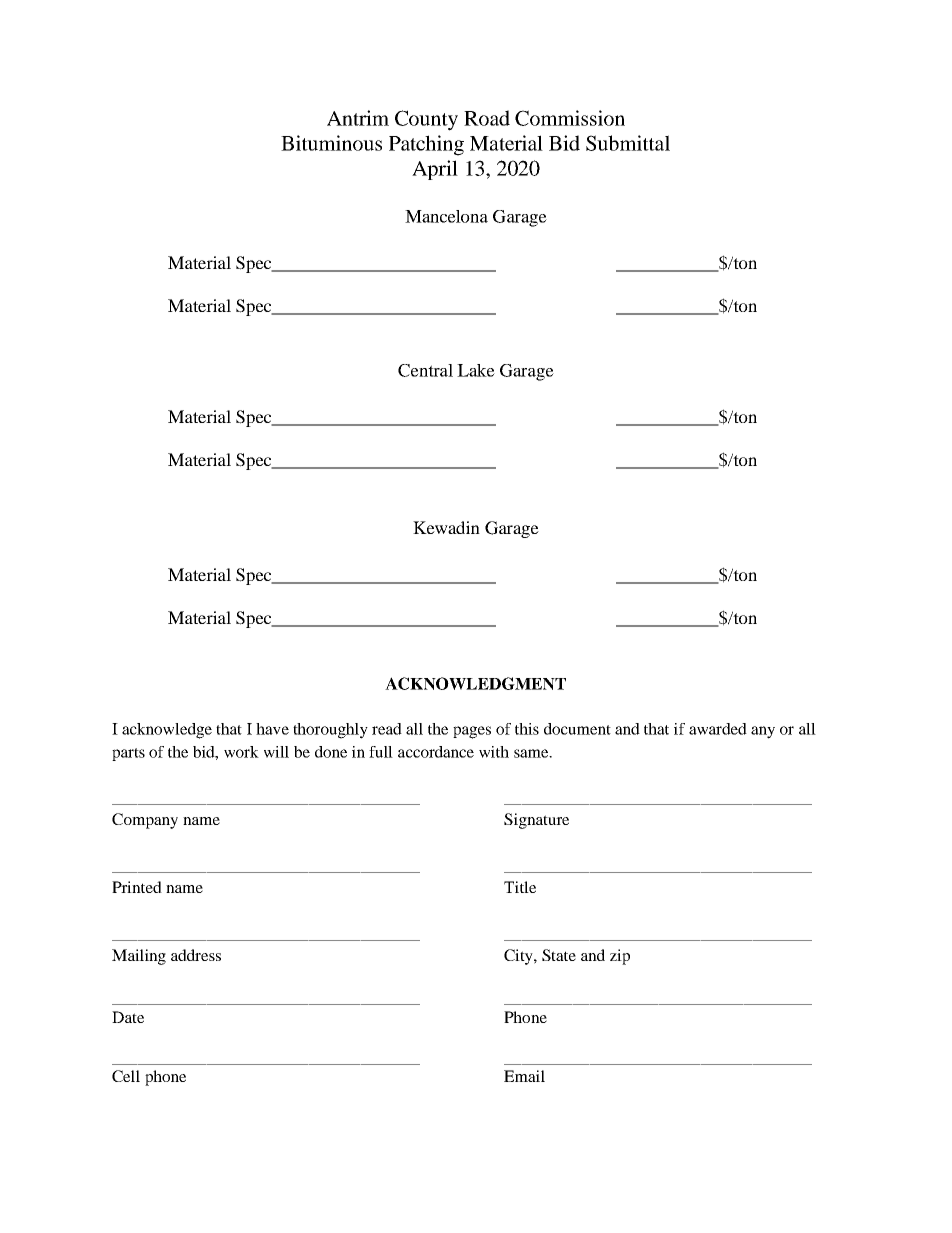 The width and height of the page is (952, 1233). Describe the element at coordinates (167, 731) in the page. I see `acknowledge` at that location.
